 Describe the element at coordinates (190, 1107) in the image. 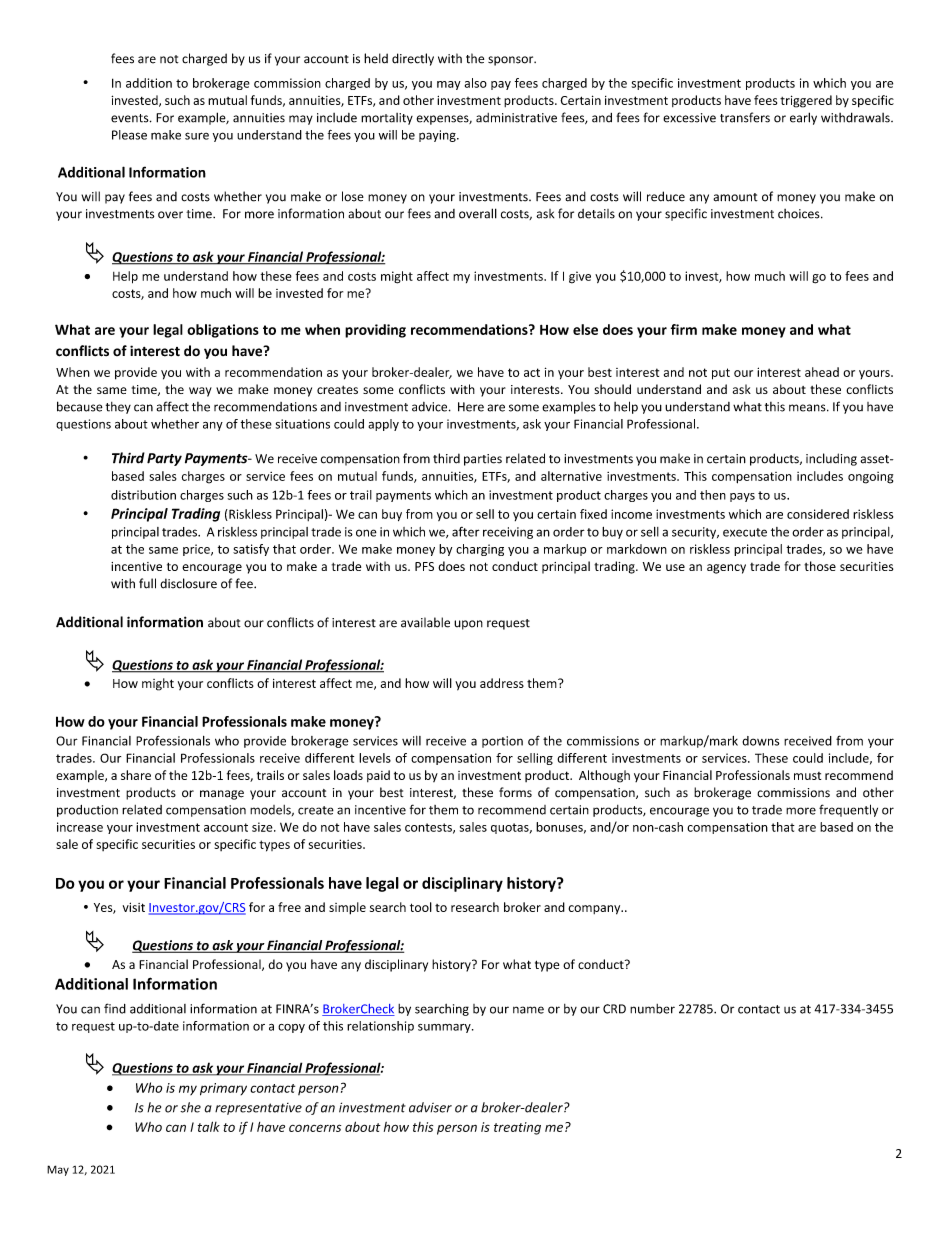

I see `she` at that location.
